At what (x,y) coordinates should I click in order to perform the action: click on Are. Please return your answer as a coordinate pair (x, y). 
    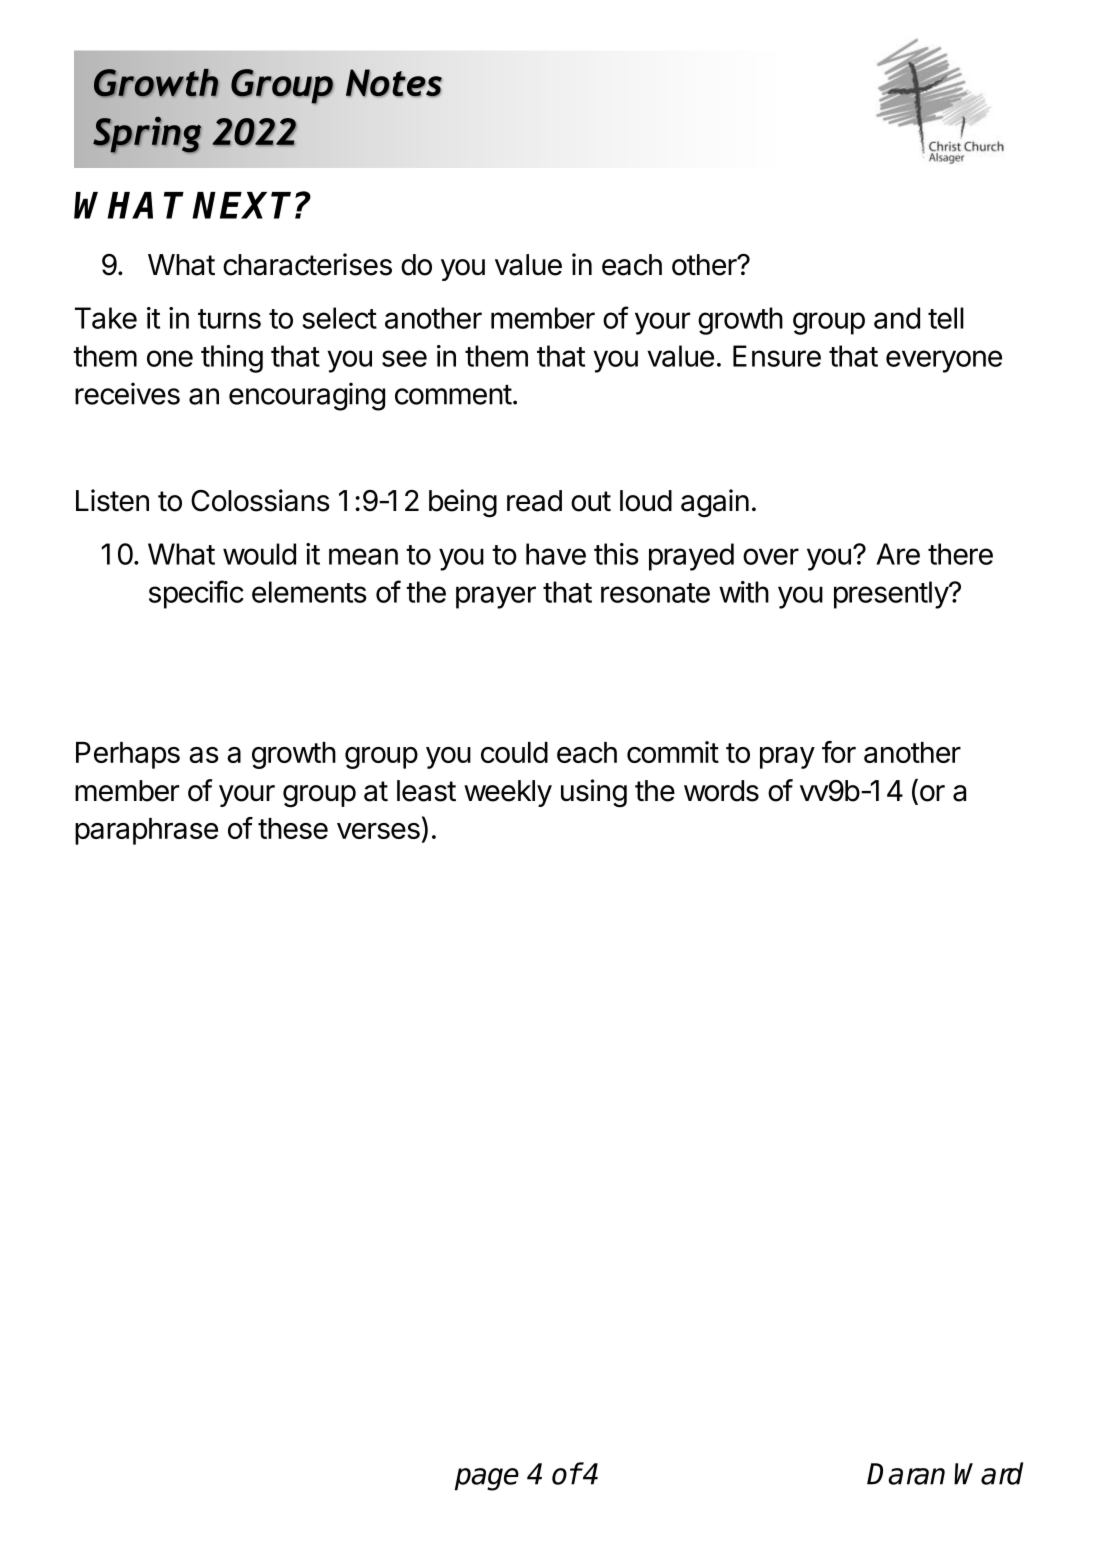
    Looking at the image, I should click on (898, 554).
